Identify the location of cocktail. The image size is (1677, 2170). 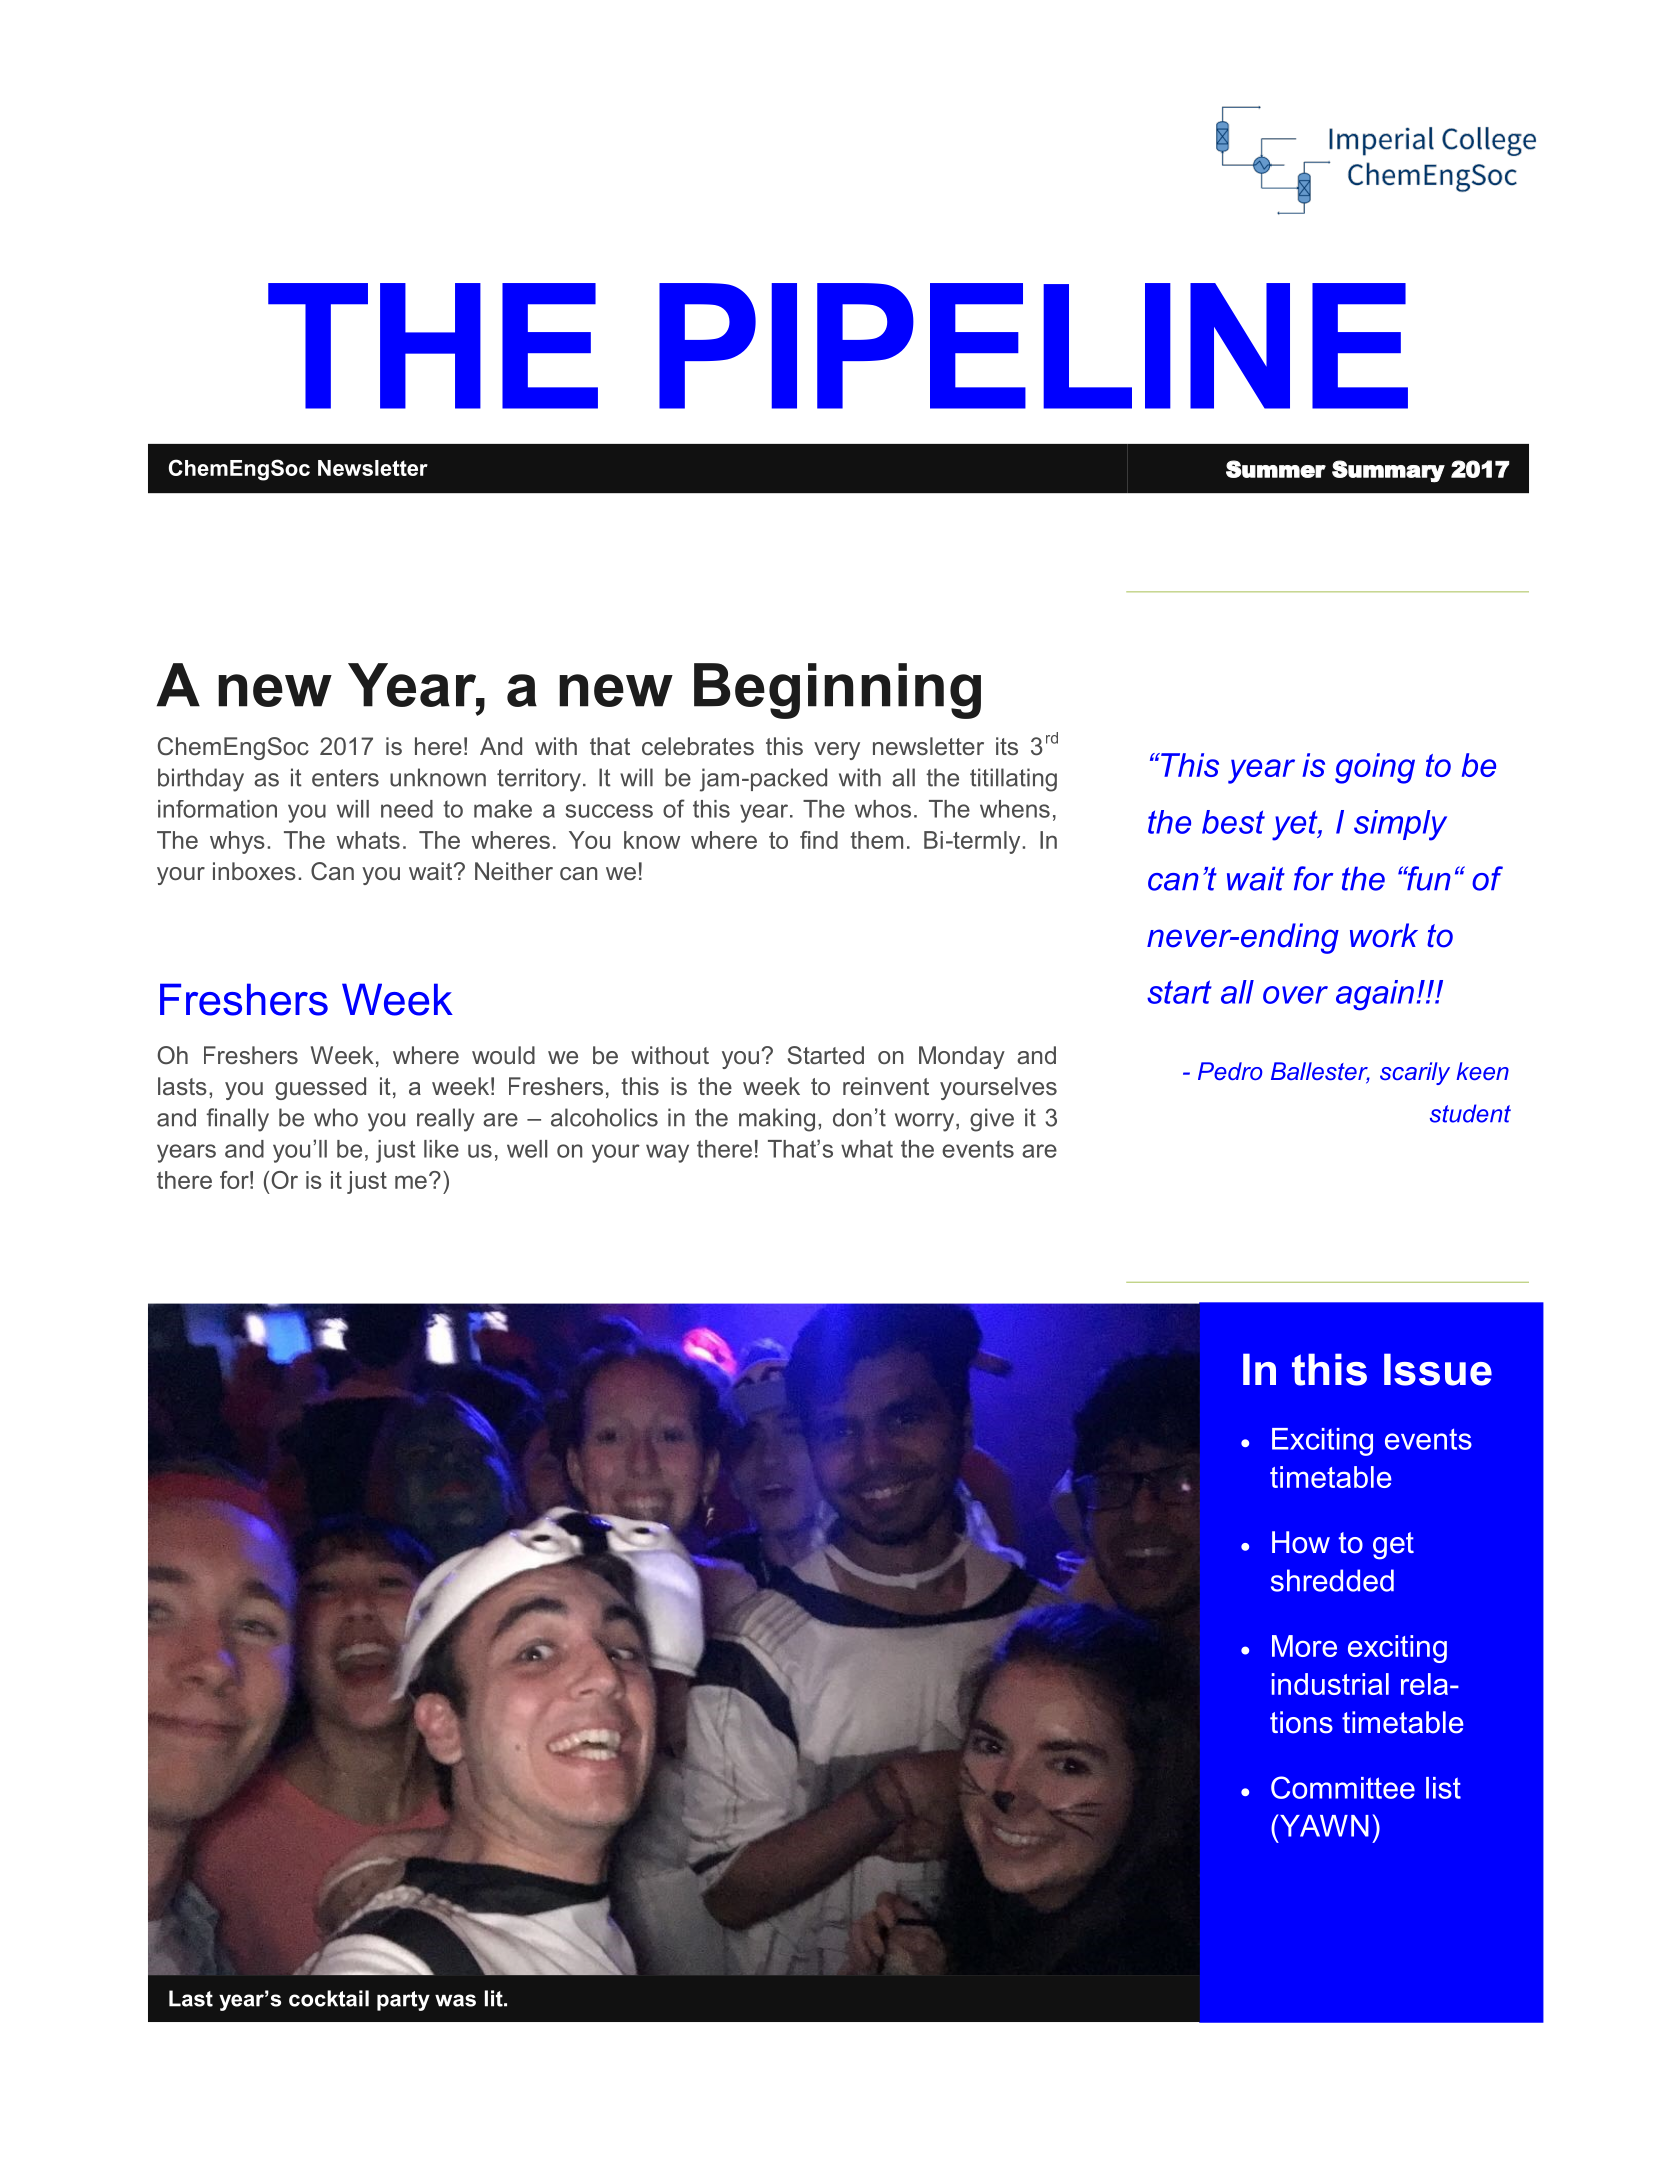
(329, 1998).
